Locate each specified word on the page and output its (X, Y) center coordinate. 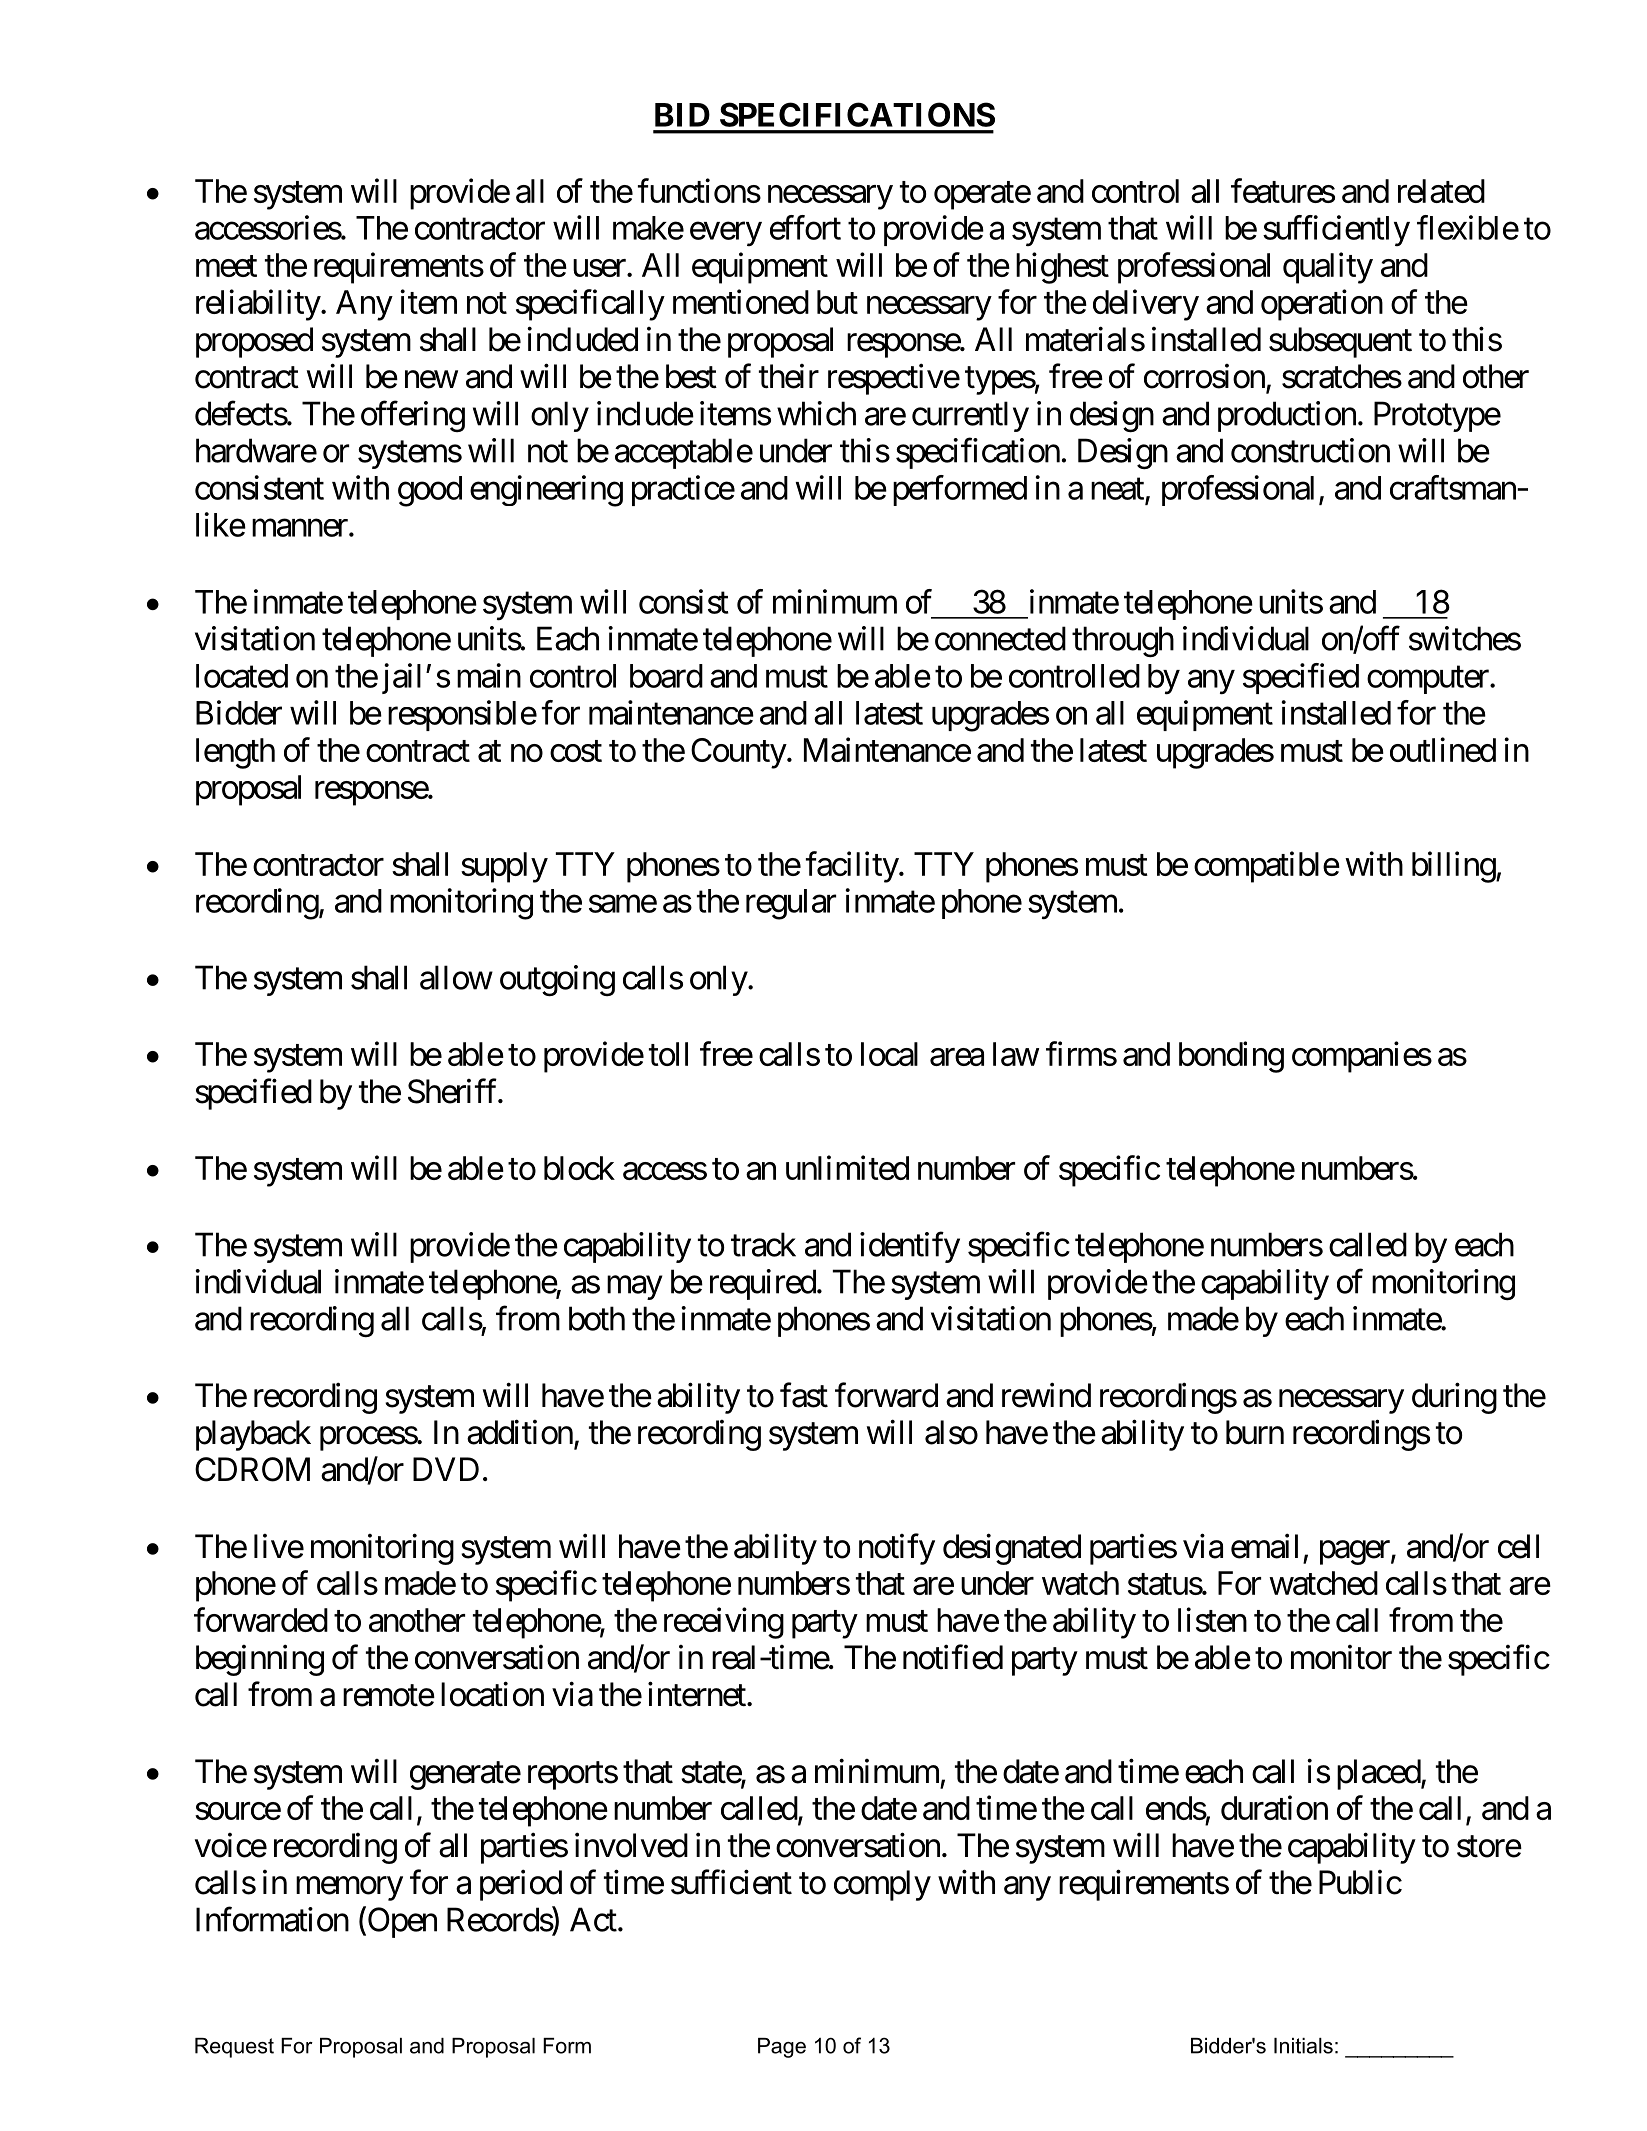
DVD (446, 1469)
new (431, 380)
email (1264, 1546)
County (739, 753)
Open (401, 1922)
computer (1428, 680)
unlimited (847, 1167)
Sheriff (454, 1091)
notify (897, 1549)
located (242, 676)
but (837, 302)
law (1016, 1054)
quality (1328, 268)
